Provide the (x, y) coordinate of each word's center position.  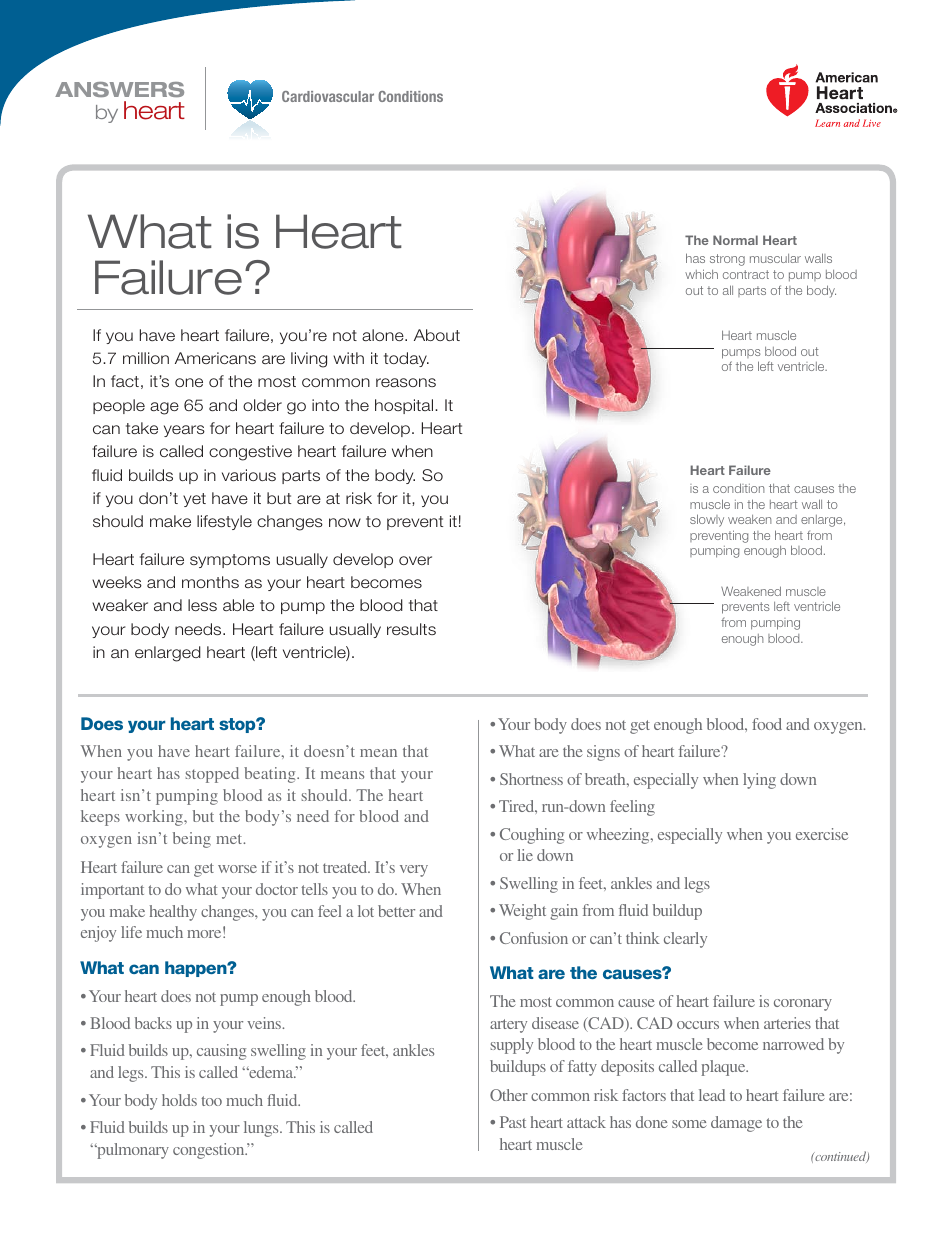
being (192, 840)
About (437, 335)
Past (513, 1122)
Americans (215, 358)
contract (746, 274)
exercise (822, 834)
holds (179, 1100)
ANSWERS (119, 89)
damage (736, 1124)
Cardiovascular (328, 96)
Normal (735, 240)
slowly (707, 520)
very (414, 871)
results (411, 629)
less (202, 605)
